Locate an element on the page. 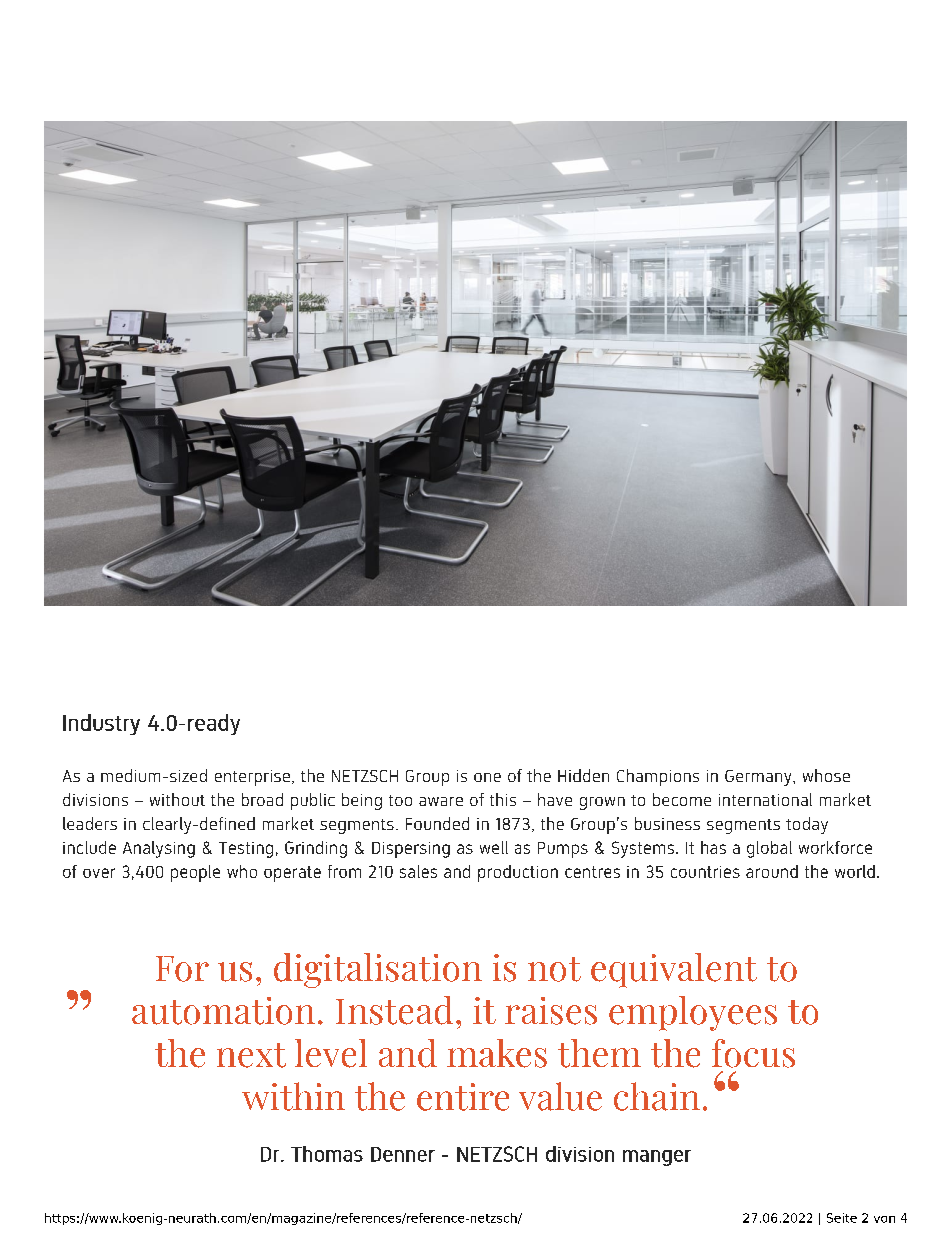 Image resolution: width=952 pixels, height=1233 pixels. Thomas is located at coordinates (327, 1154).
